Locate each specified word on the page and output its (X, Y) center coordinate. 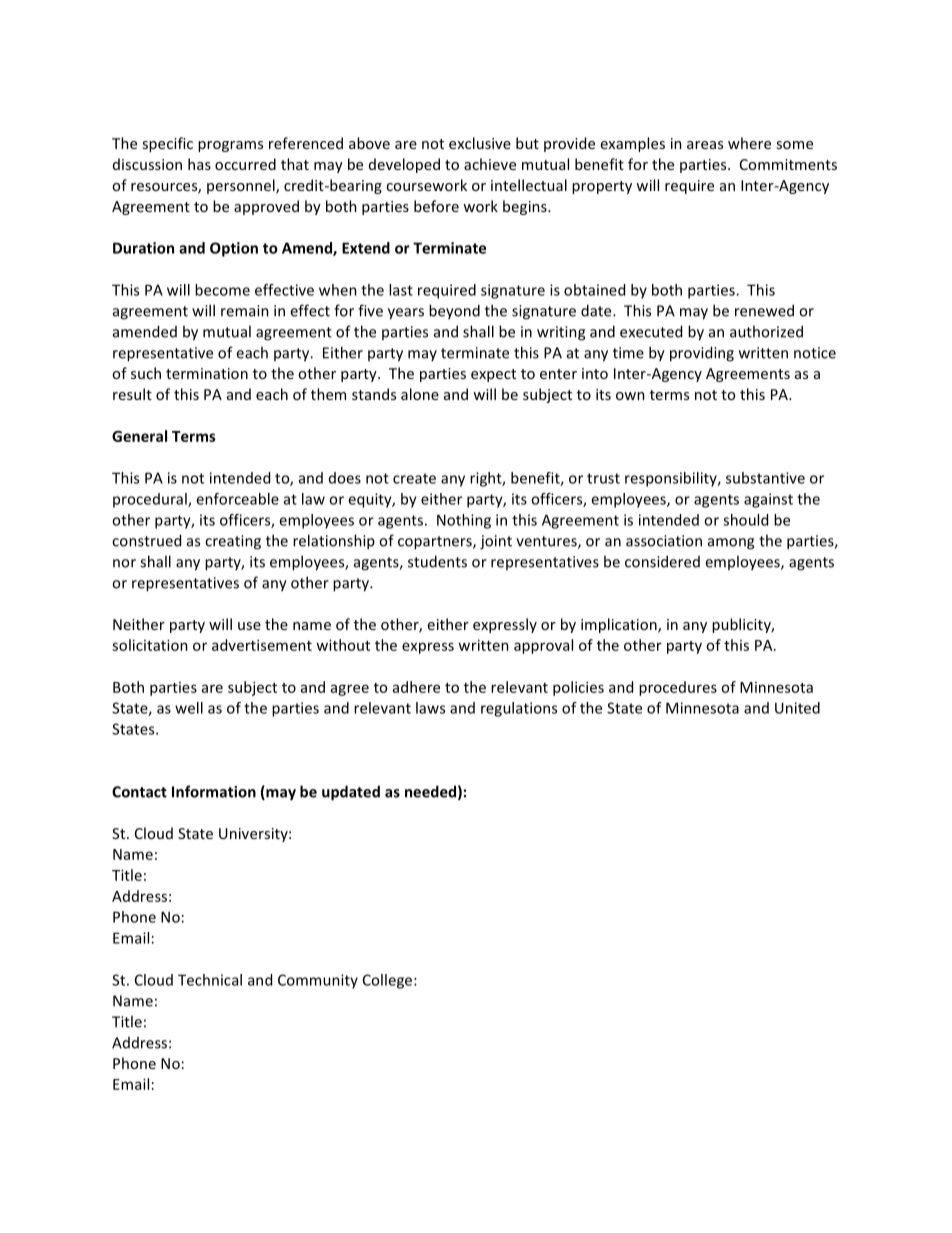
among (731, 544)
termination (207, 373)
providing (702, 354)
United (797, 708)
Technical (210, 980)
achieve (490, 164)
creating (233, 542)
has (199, 164)
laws (430, 708)
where (749, 143)
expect (493, 375)
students (437, 561)
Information (214, 791)
